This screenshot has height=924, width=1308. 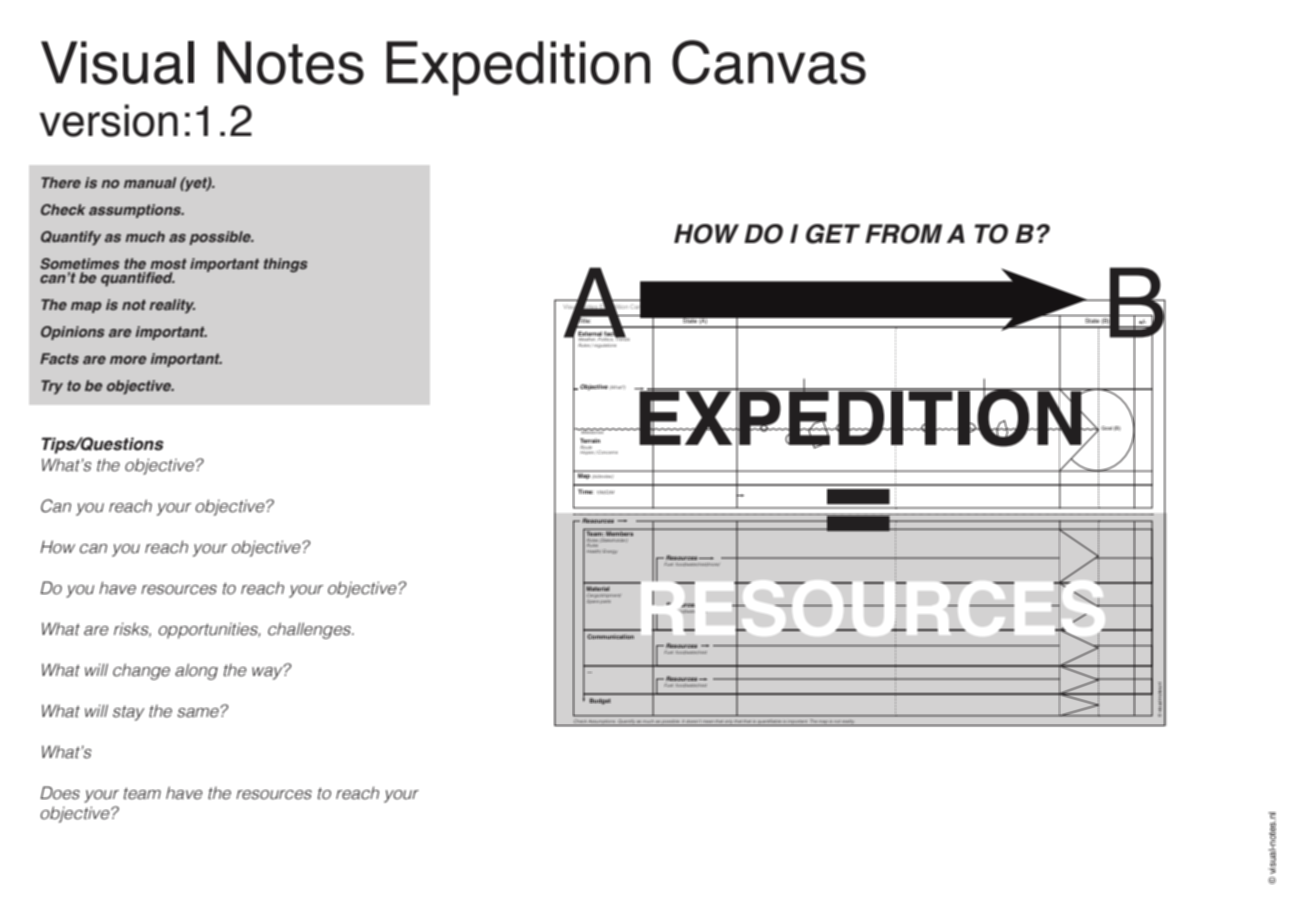 I want to click on parts, so click(x=605, y=601).
